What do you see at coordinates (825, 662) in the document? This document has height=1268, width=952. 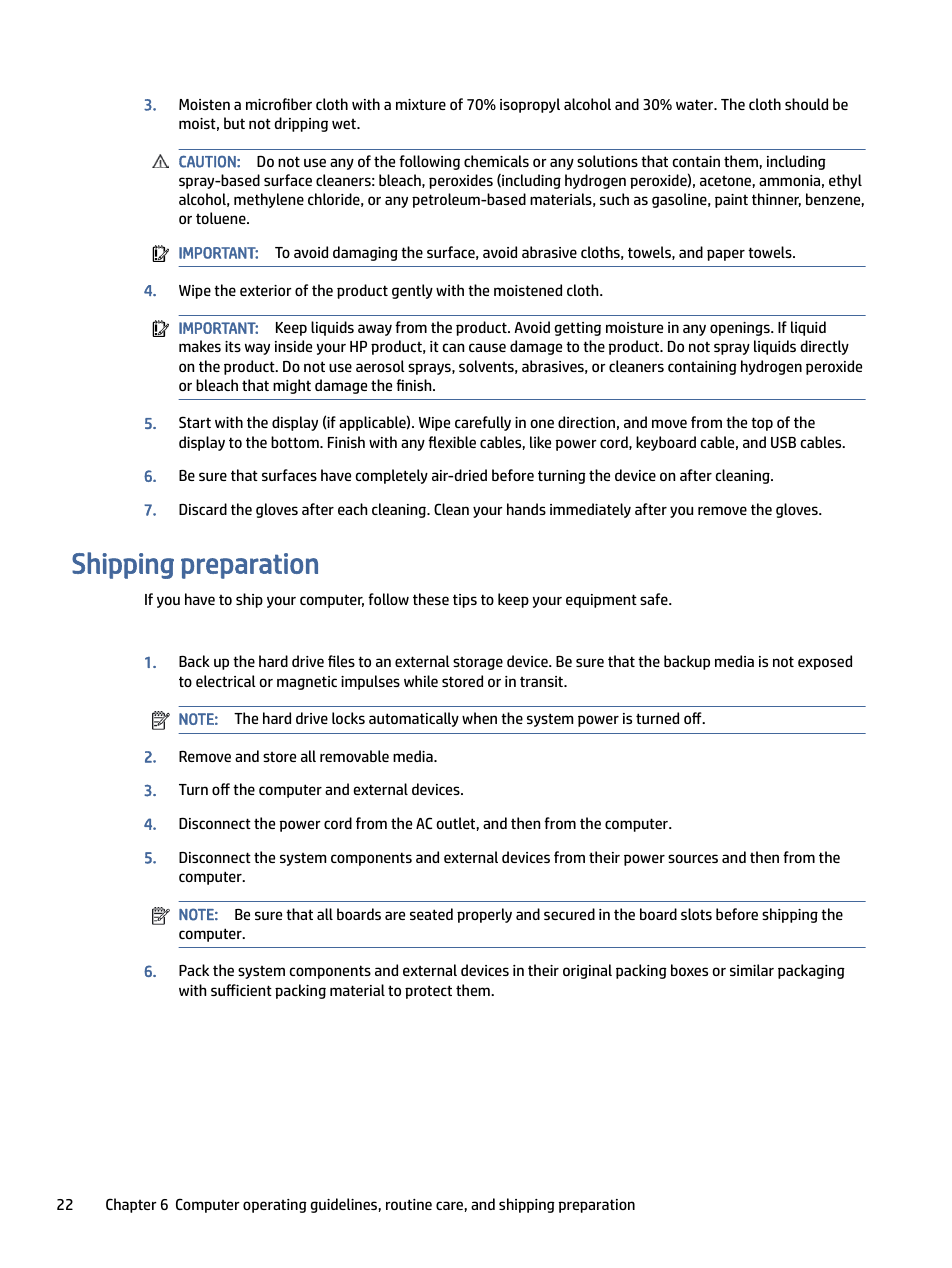 I see `exposed` at bounding box center [825, 662].
